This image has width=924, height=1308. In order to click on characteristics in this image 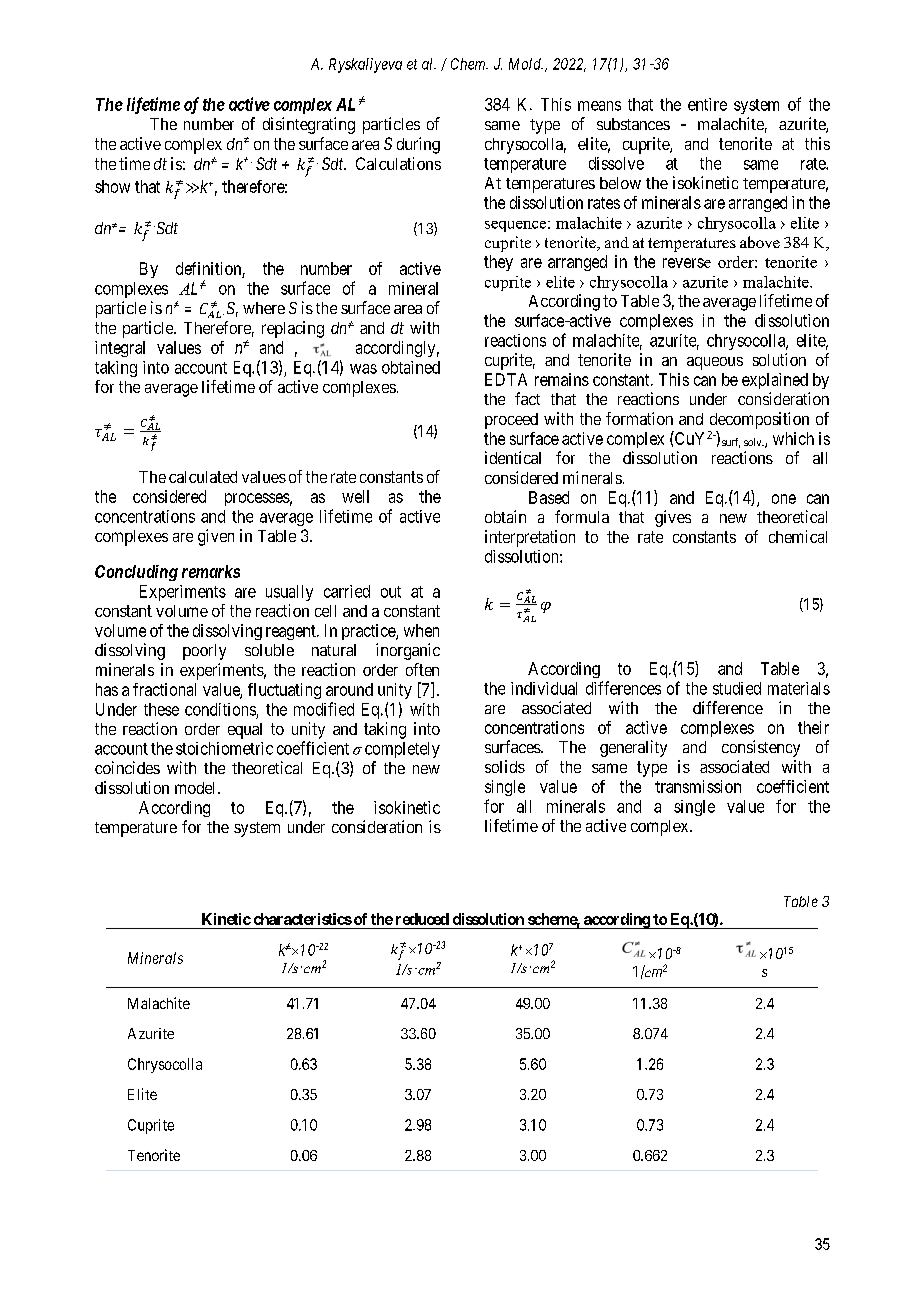, I will do `click(303, 919)`.
